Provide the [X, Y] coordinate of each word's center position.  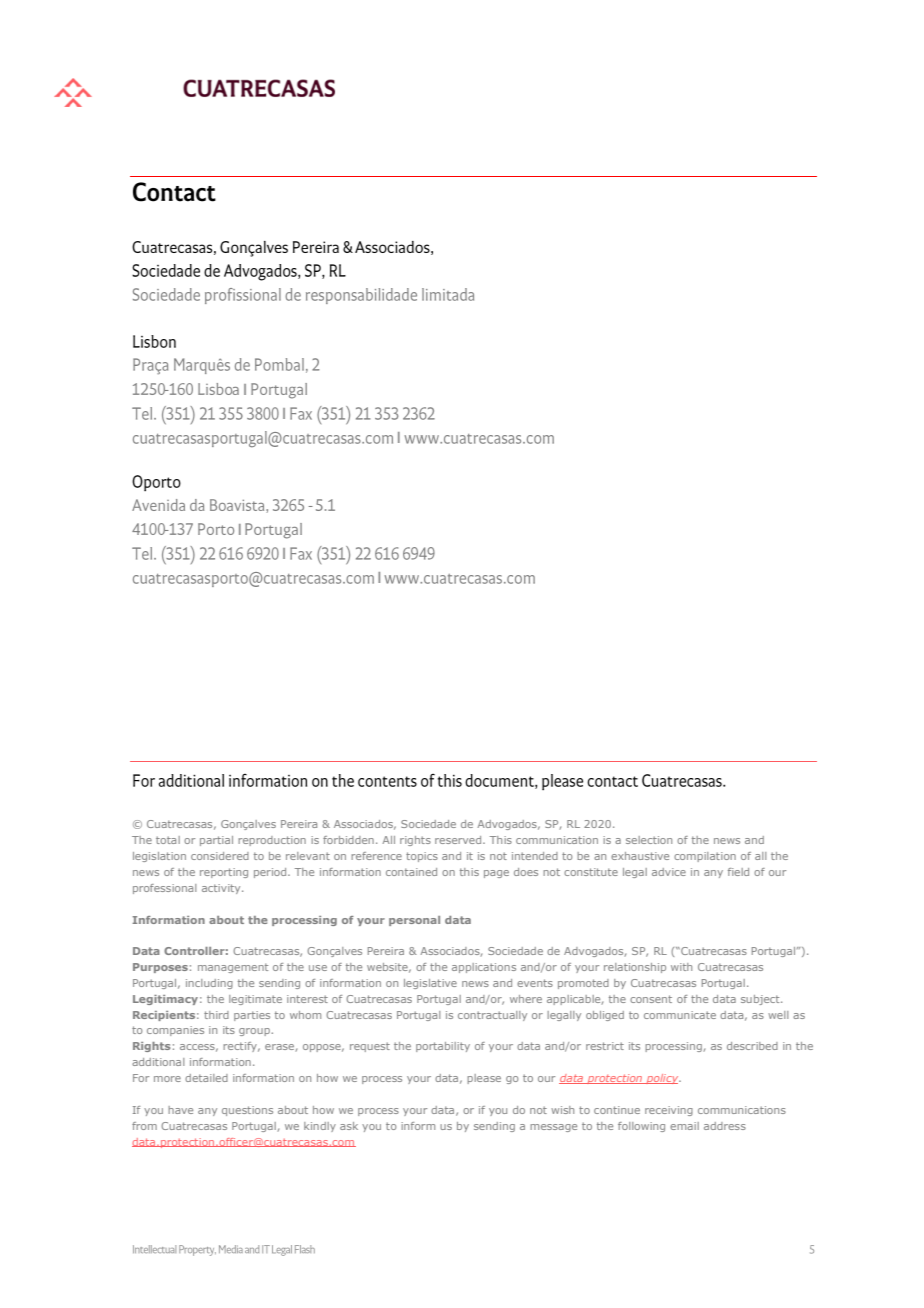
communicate [680, 1015]
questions [247, 1111]
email [684, 1126]
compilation [705, 857]
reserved [459, 840]
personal [414, 921]
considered [220, 856]
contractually [492, 1016]
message [553, 1128]
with [681, 967]
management [233, 968]
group [255, 1032]
